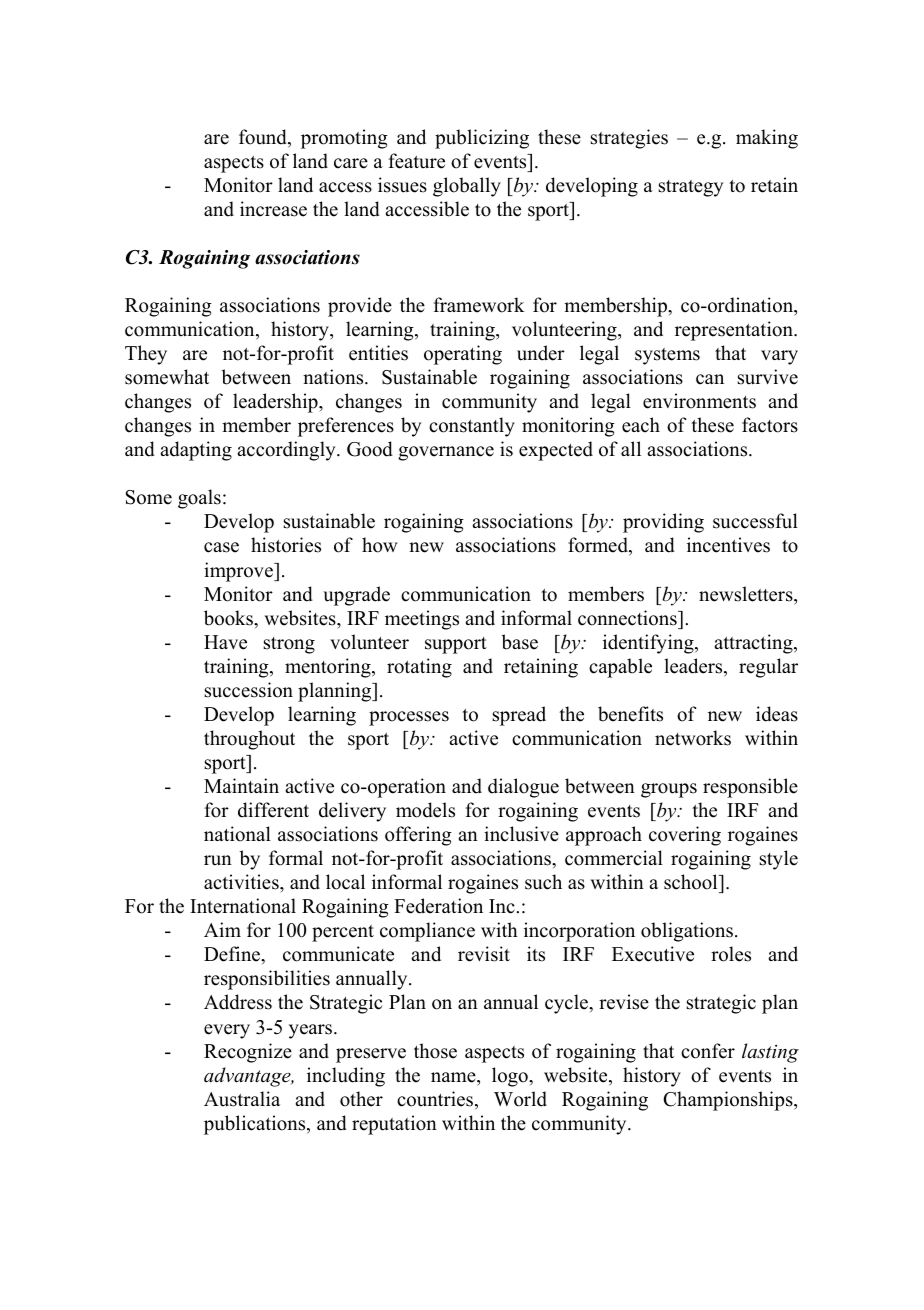 Image resolution: width=924 pixels, height=1310 pixels. I want to click on globally, so click(467, 187).
